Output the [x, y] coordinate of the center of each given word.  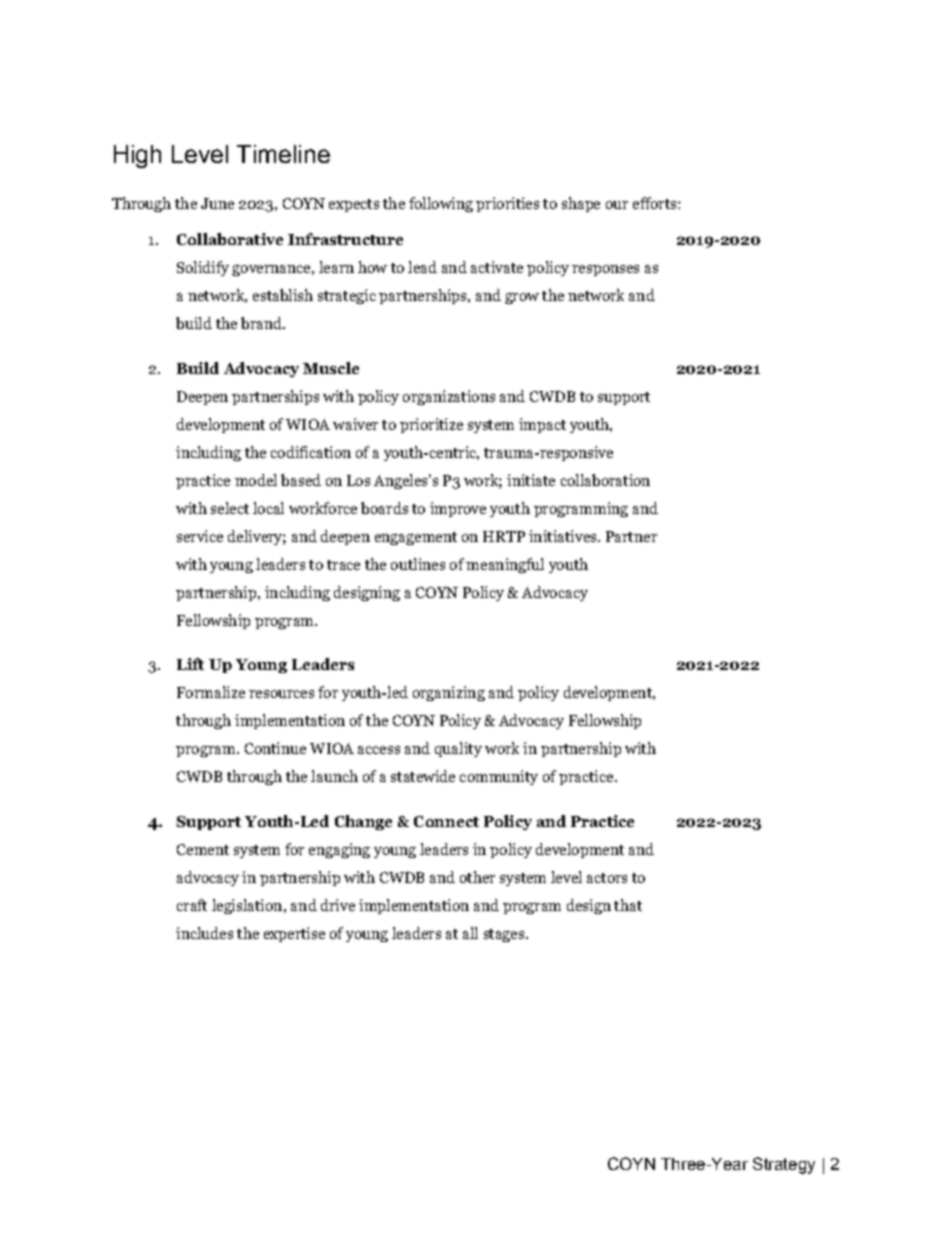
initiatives [564, 536]
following [441, 204]
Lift [190, 664]
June [217, 203]
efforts [654, 203]
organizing [449, 693]
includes [204, 933]
